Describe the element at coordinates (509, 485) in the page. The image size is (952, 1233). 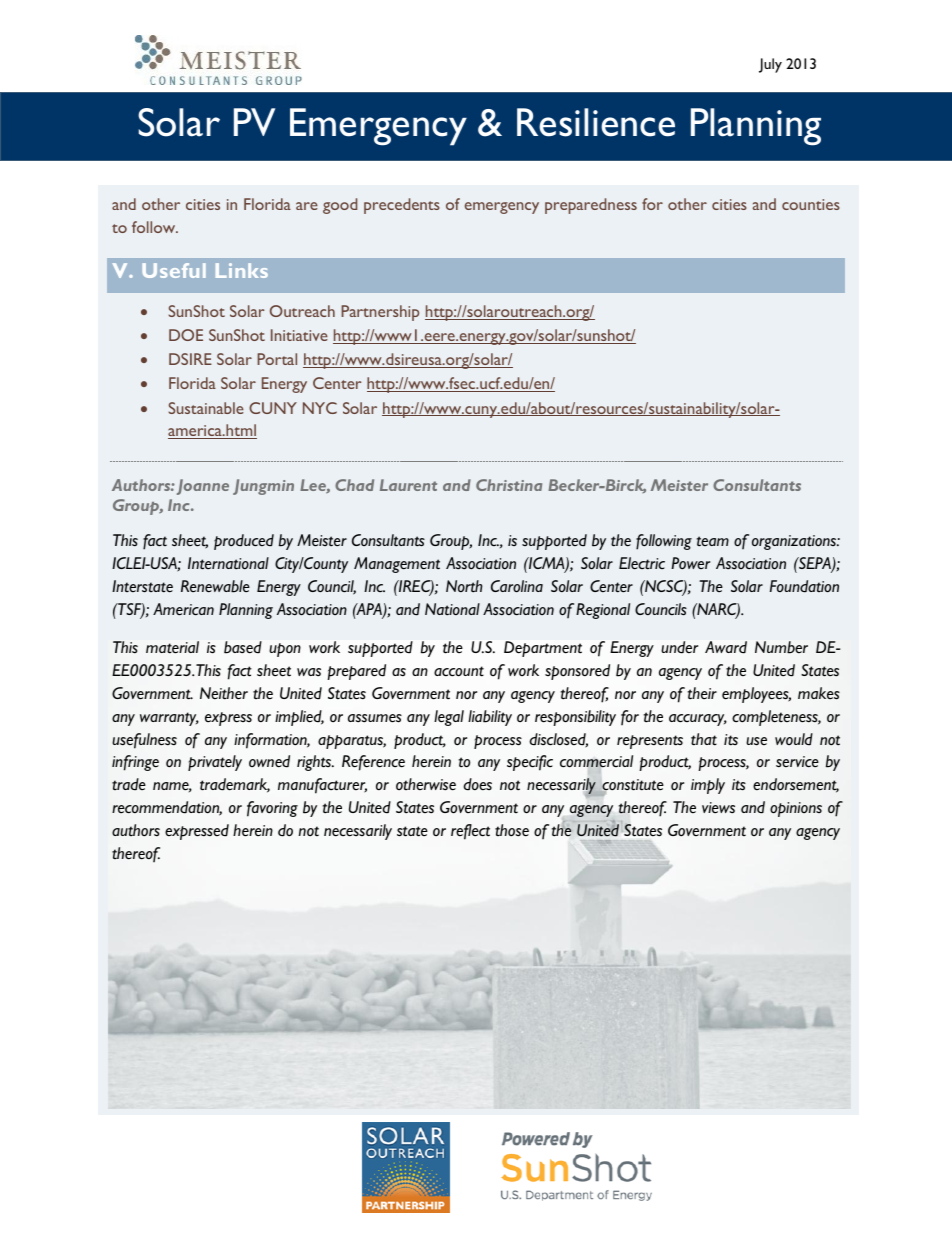
I see `Christina` at that location.
